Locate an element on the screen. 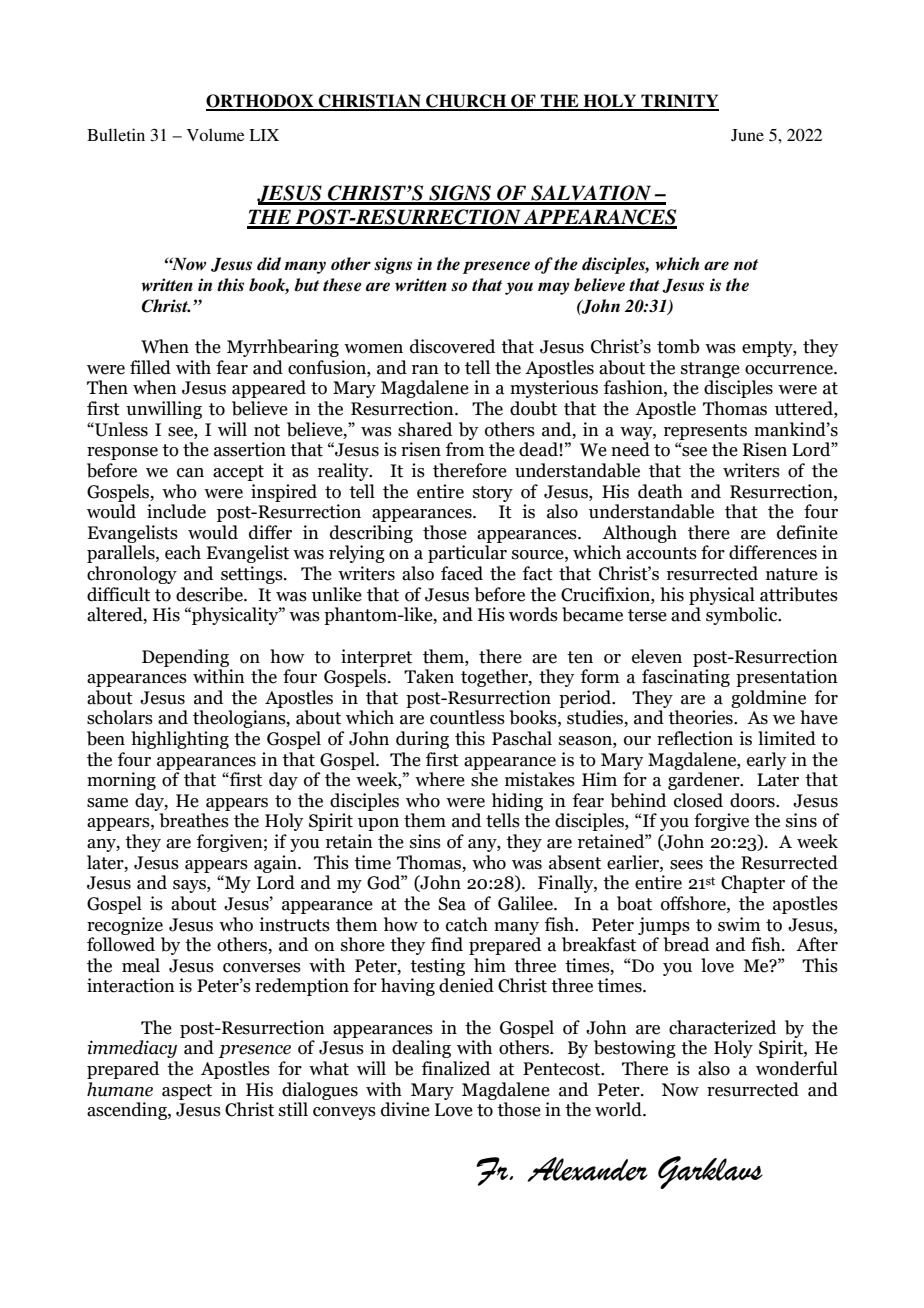 The width and height of the screenshot is (924, 1308). catch is located at coordinates (467, 924).
